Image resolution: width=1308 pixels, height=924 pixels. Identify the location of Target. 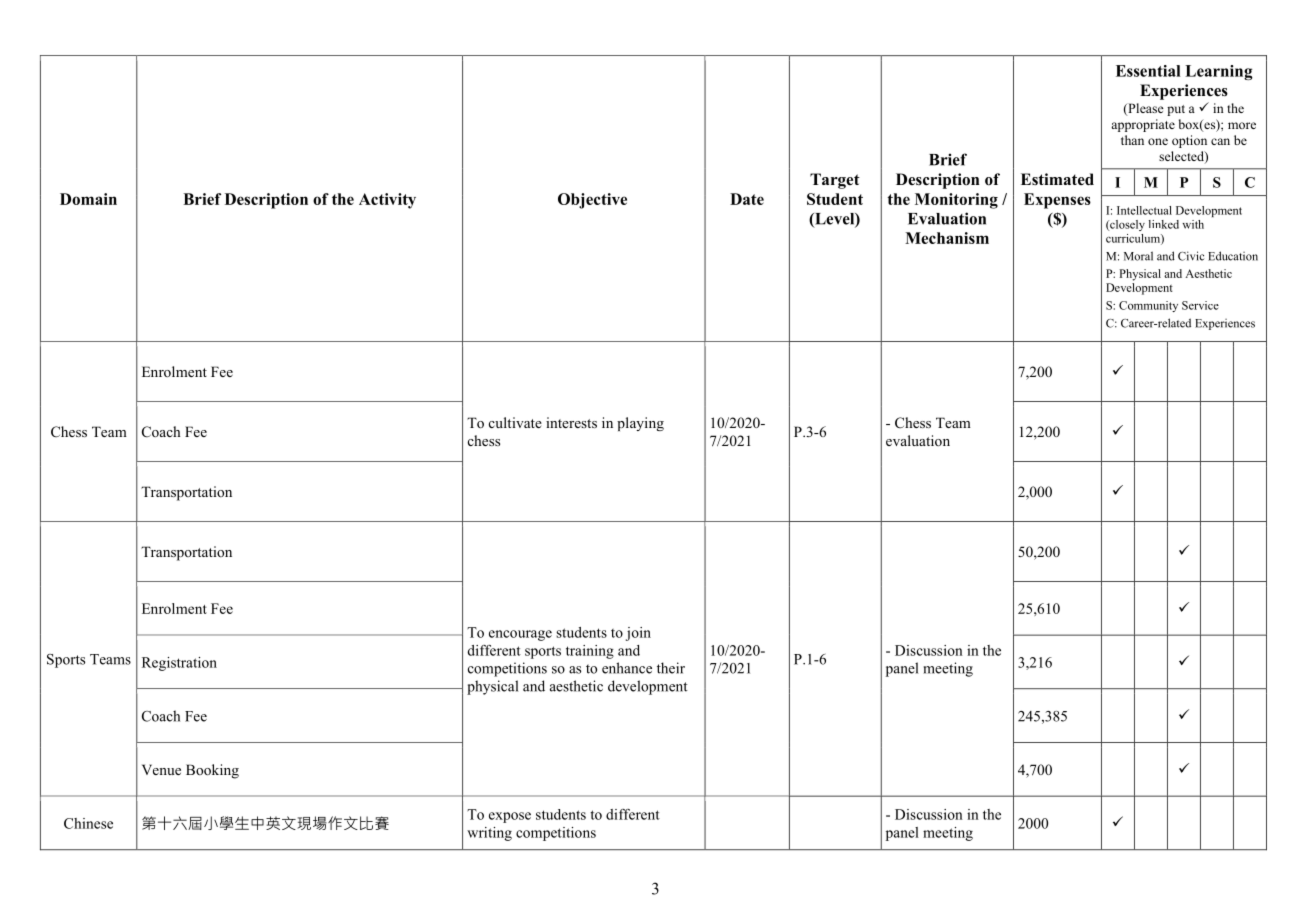
(835, 181).
